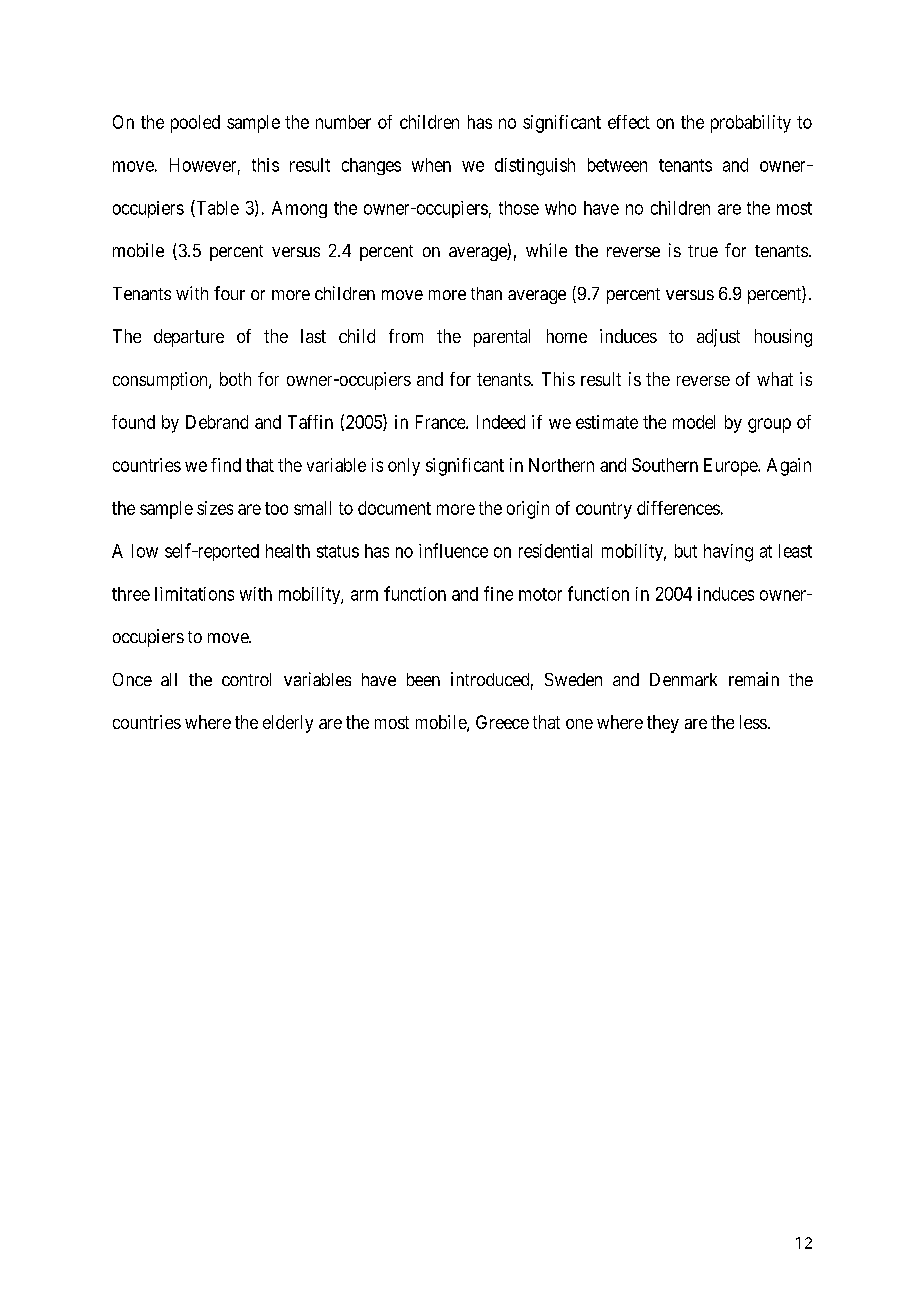 The width and height of the screenshot is (924, 1308). Describe the element at coordinates (195, 124) in the screenshot. I see `pooled` at that location.
